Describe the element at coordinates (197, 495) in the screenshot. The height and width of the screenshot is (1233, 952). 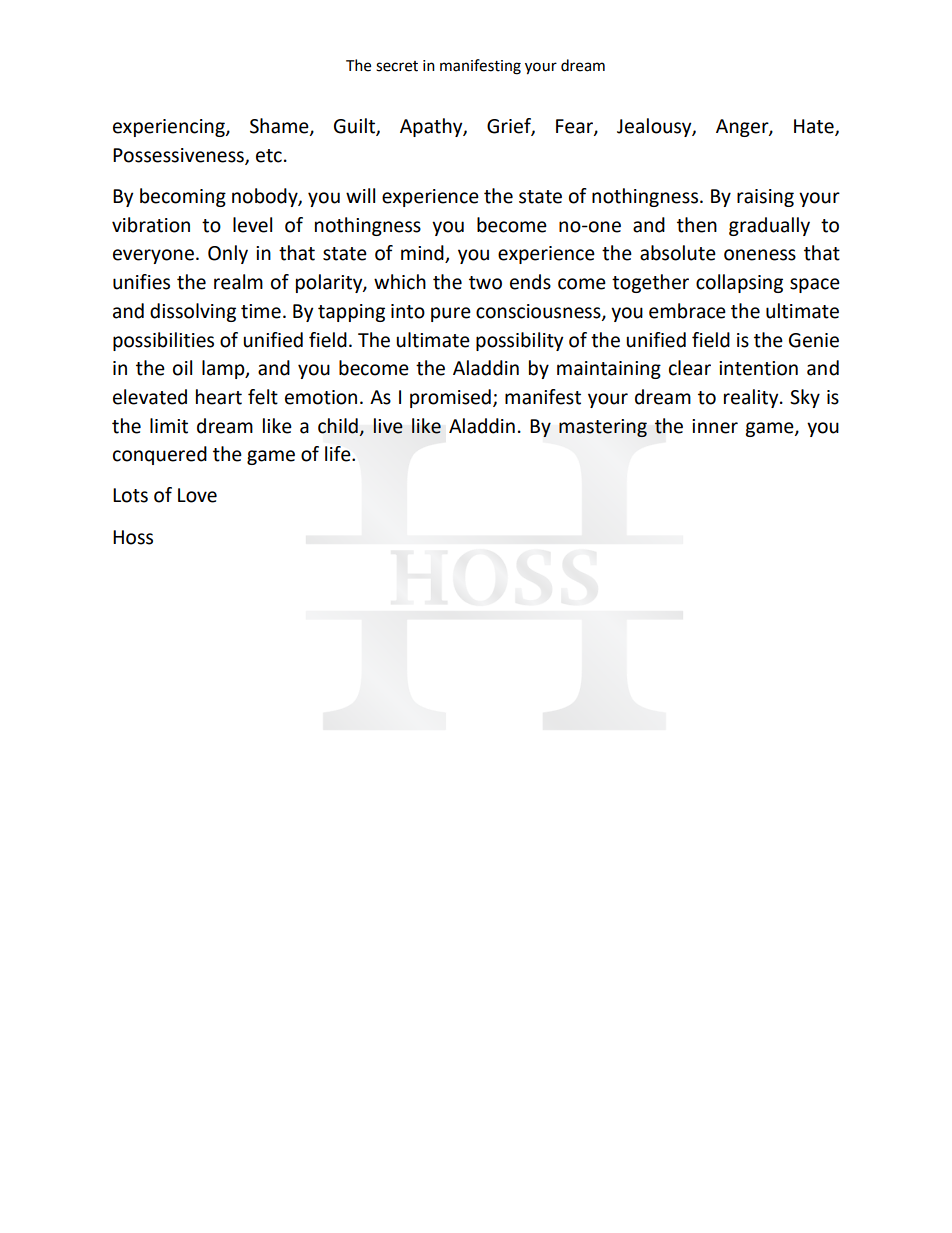
I see `Love` at that location.
